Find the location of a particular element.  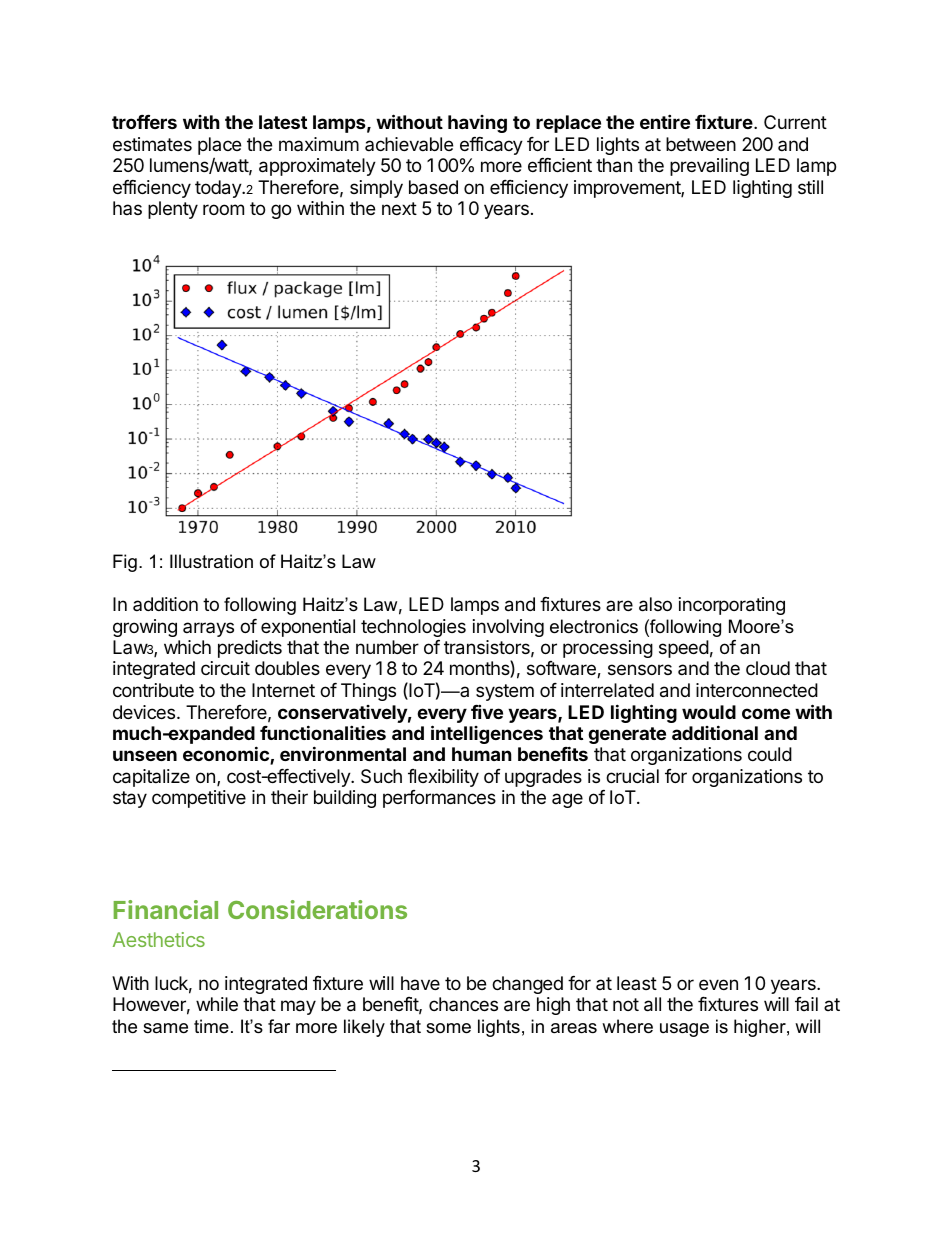

competitive is located at coordinates (199, 799).
